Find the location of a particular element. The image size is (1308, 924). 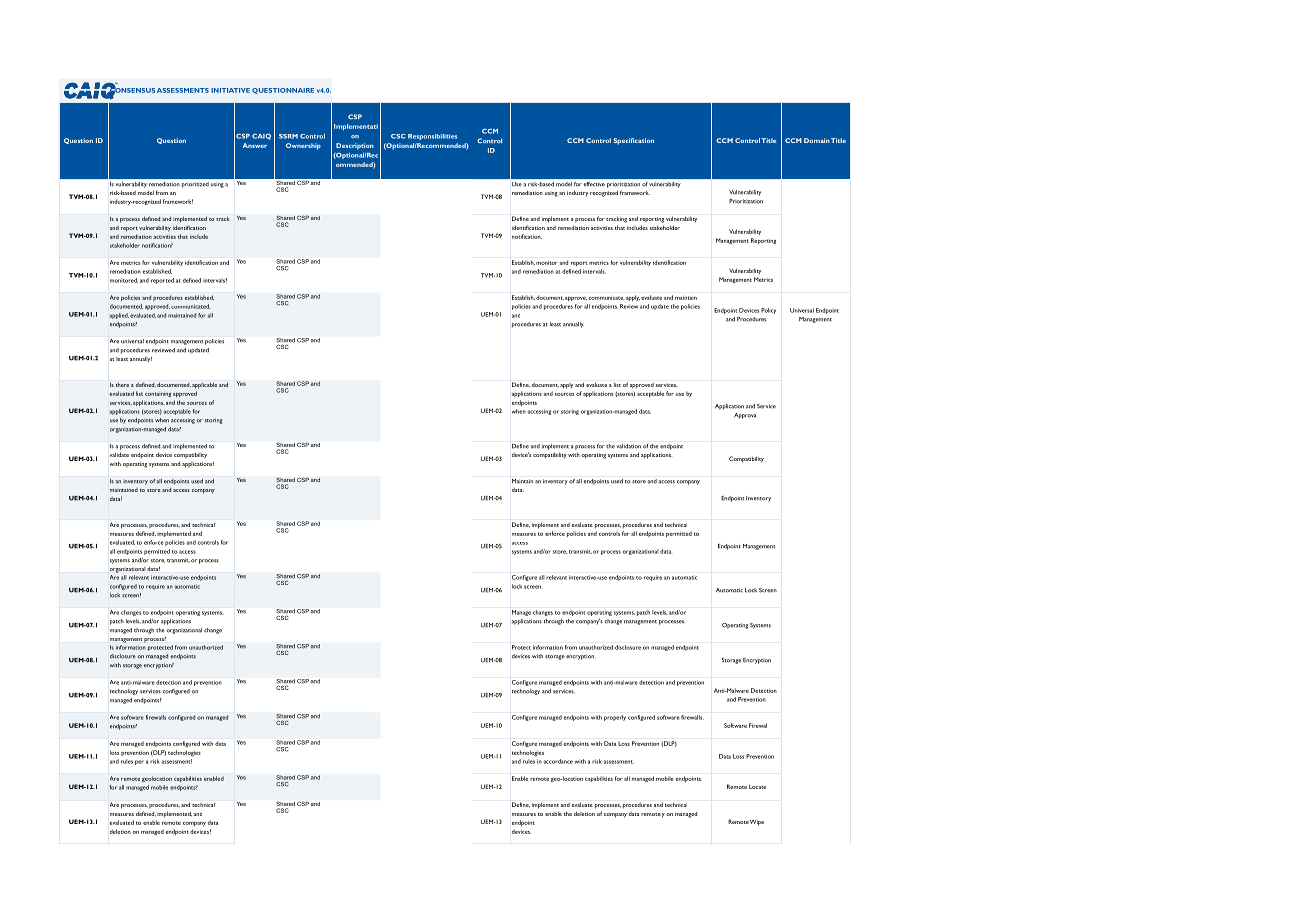

Approval is located at coordinates (745, 416).
